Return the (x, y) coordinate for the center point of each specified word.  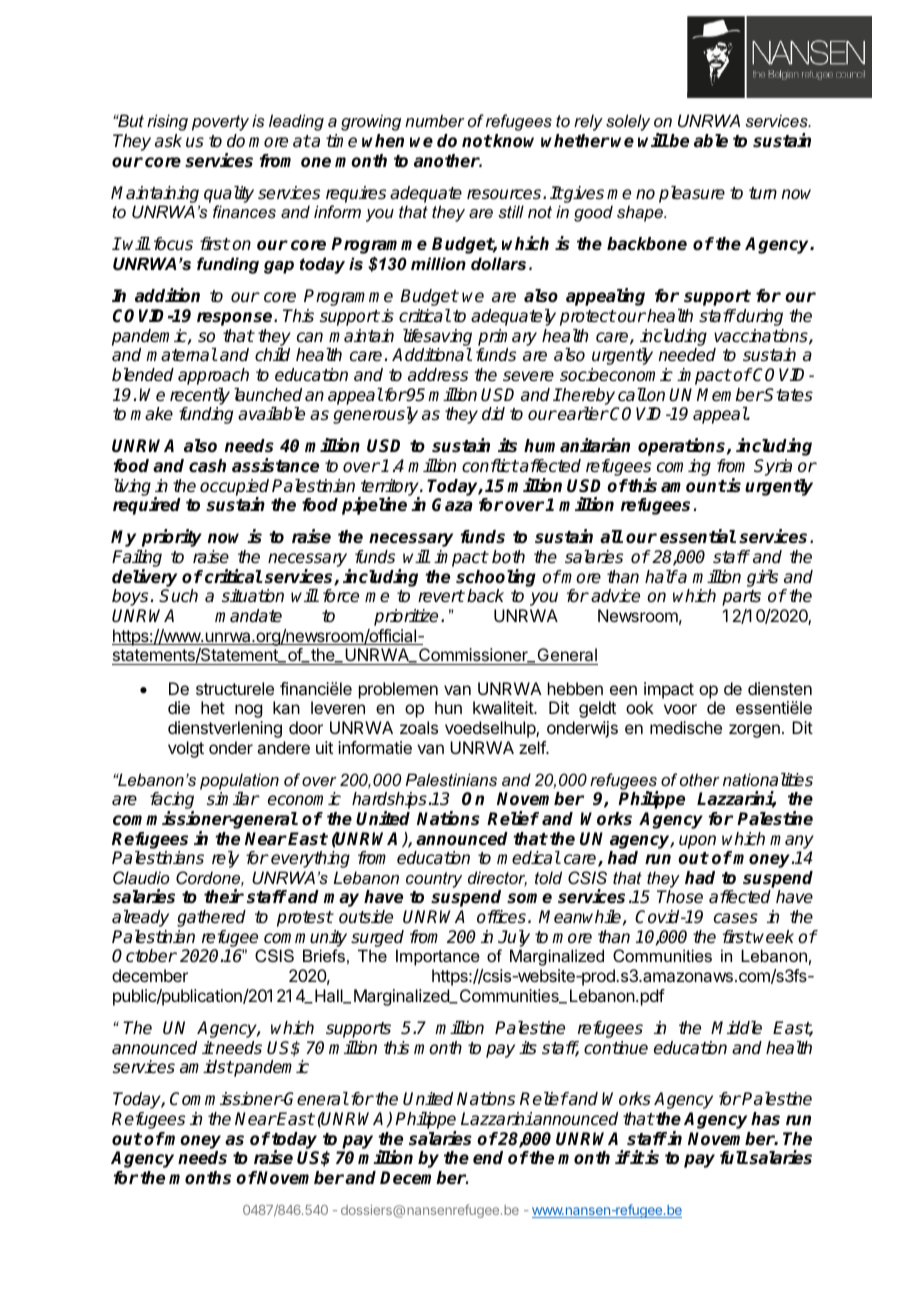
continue (616, 1048)
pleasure (692, 194)
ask (168, 141)
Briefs (324, 955)
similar (233, 799)
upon (697, 842)
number (435, 120)
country (434, 880)
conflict (490, 466)
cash (207, 466)
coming (684, 467)
